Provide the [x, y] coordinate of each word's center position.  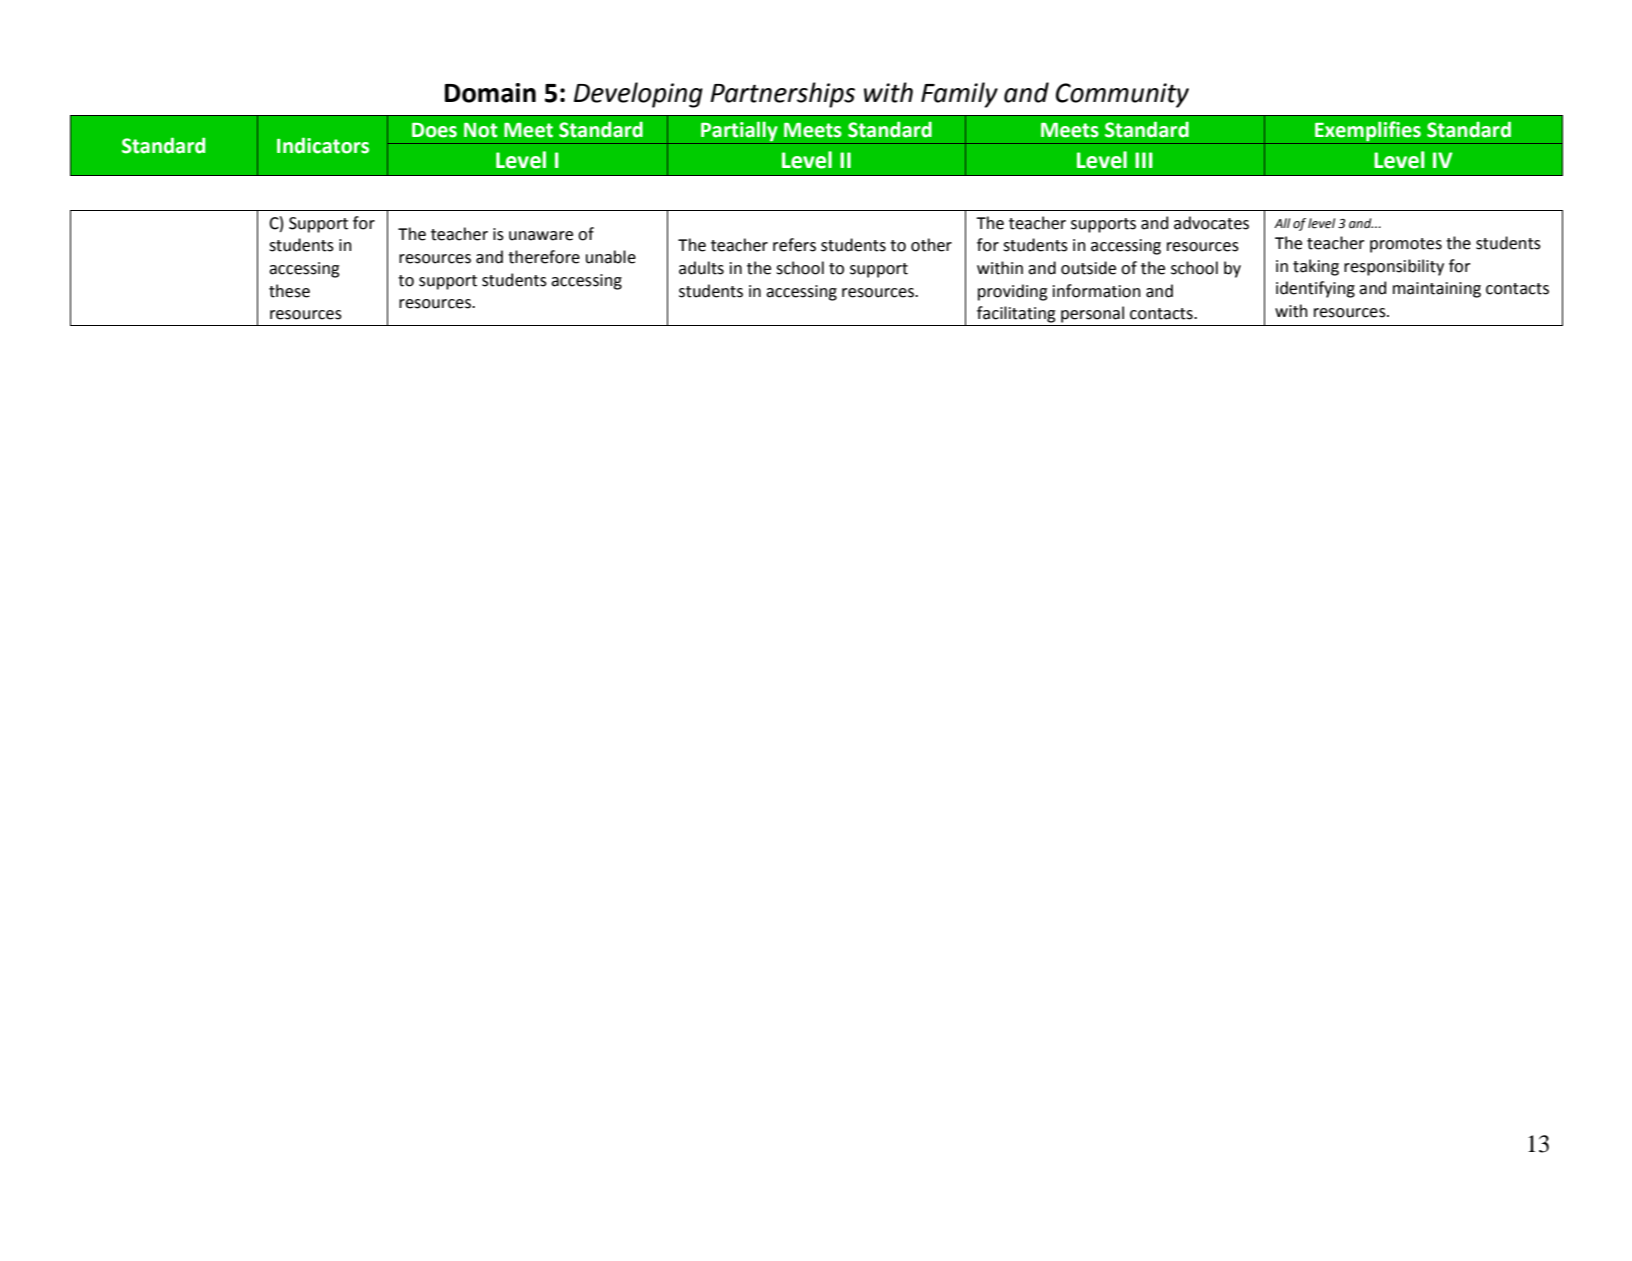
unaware [541, 236]
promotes [1406, 245]
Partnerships [782, 95]
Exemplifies [1368, 131]
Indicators [323, 145]
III [1144, 160]
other [931, 245]
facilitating [1016, 314]
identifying [1315, 289]
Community [1122, 95]
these [289, 291]
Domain [490, 93]
